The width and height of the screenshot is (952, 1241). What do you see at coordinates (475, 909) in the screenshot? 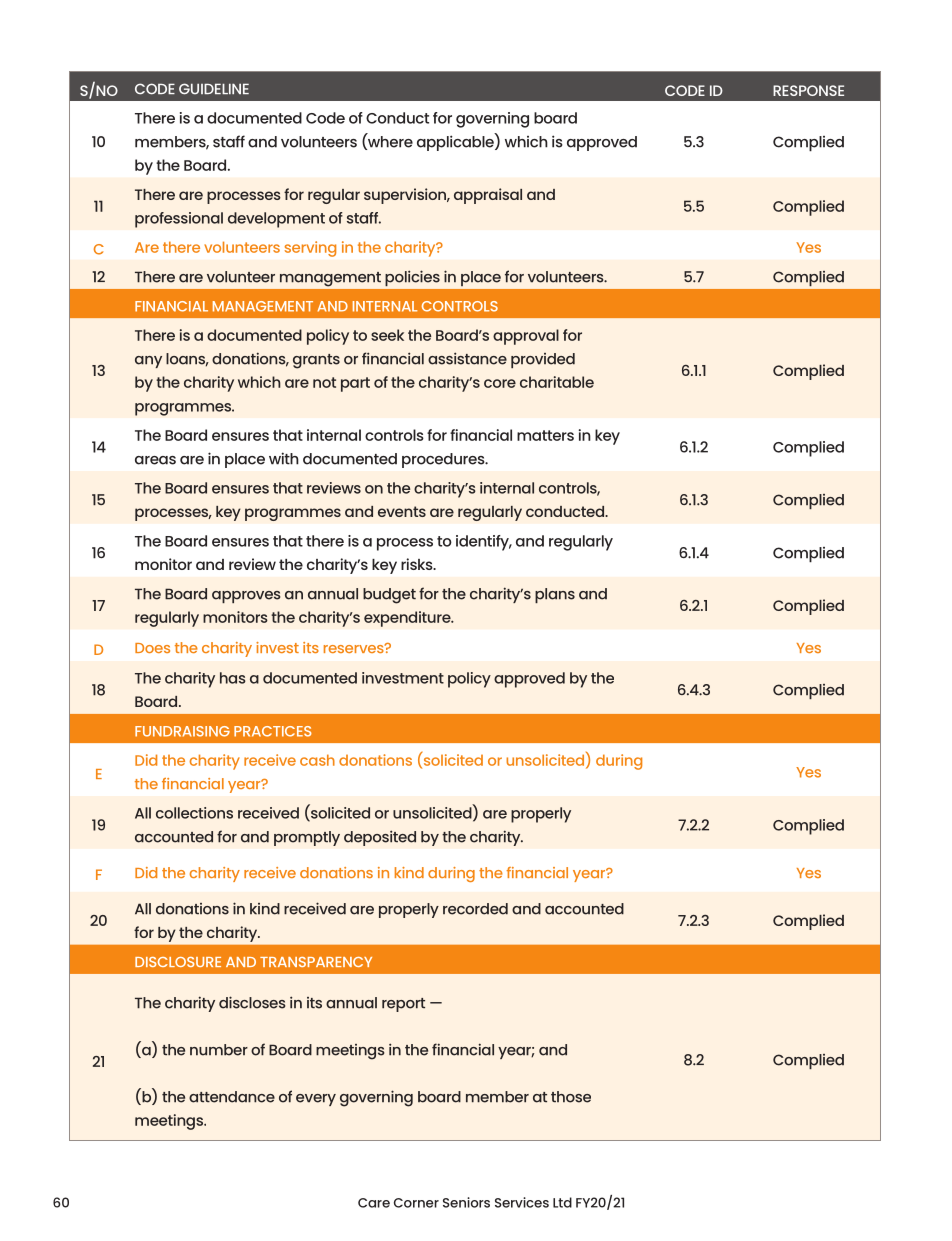
I see `recorded` at bounding box center [475, 909].
